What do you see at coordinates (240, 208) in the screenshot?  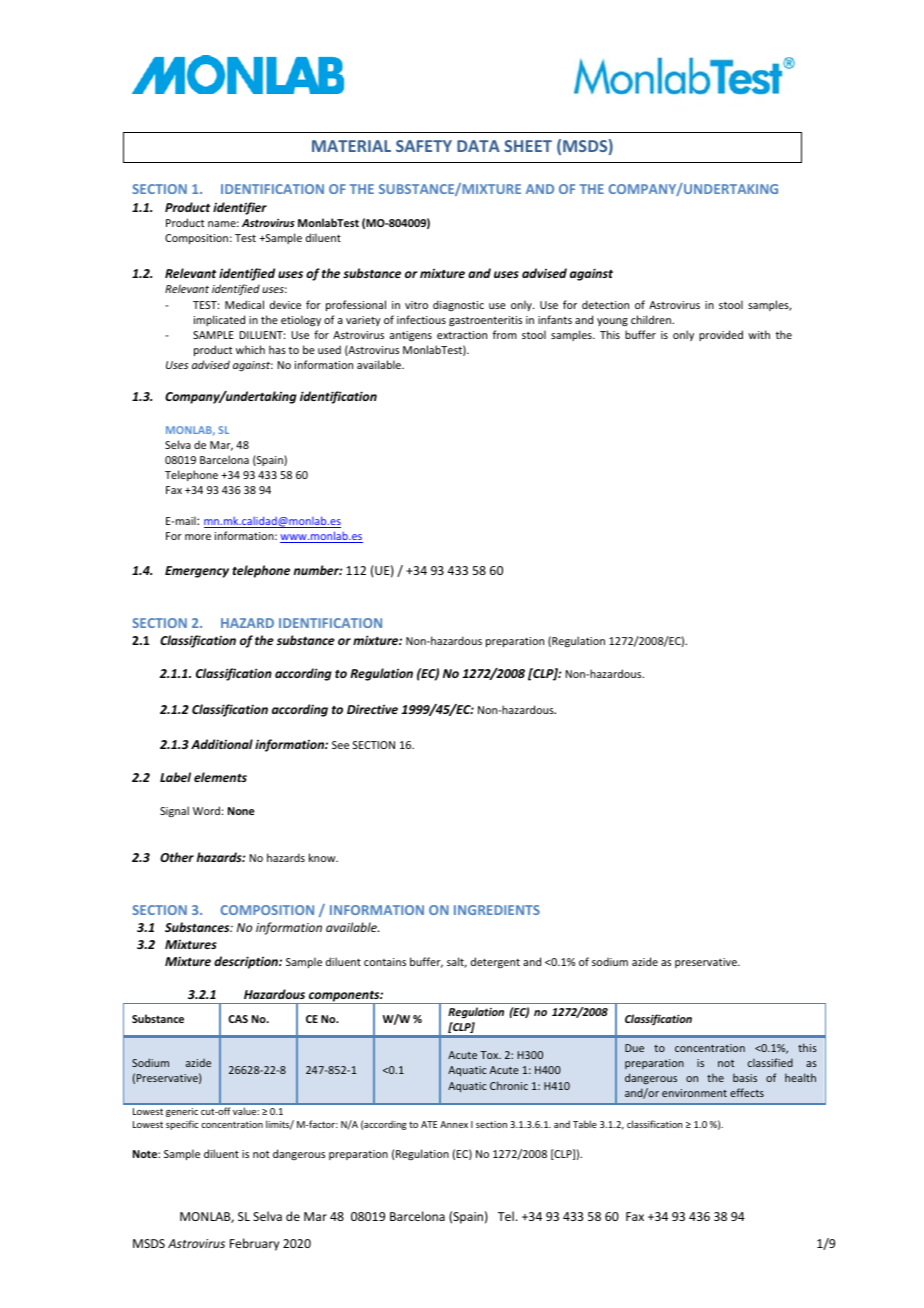 I see `identifier` at bounding box center [240, 208].
